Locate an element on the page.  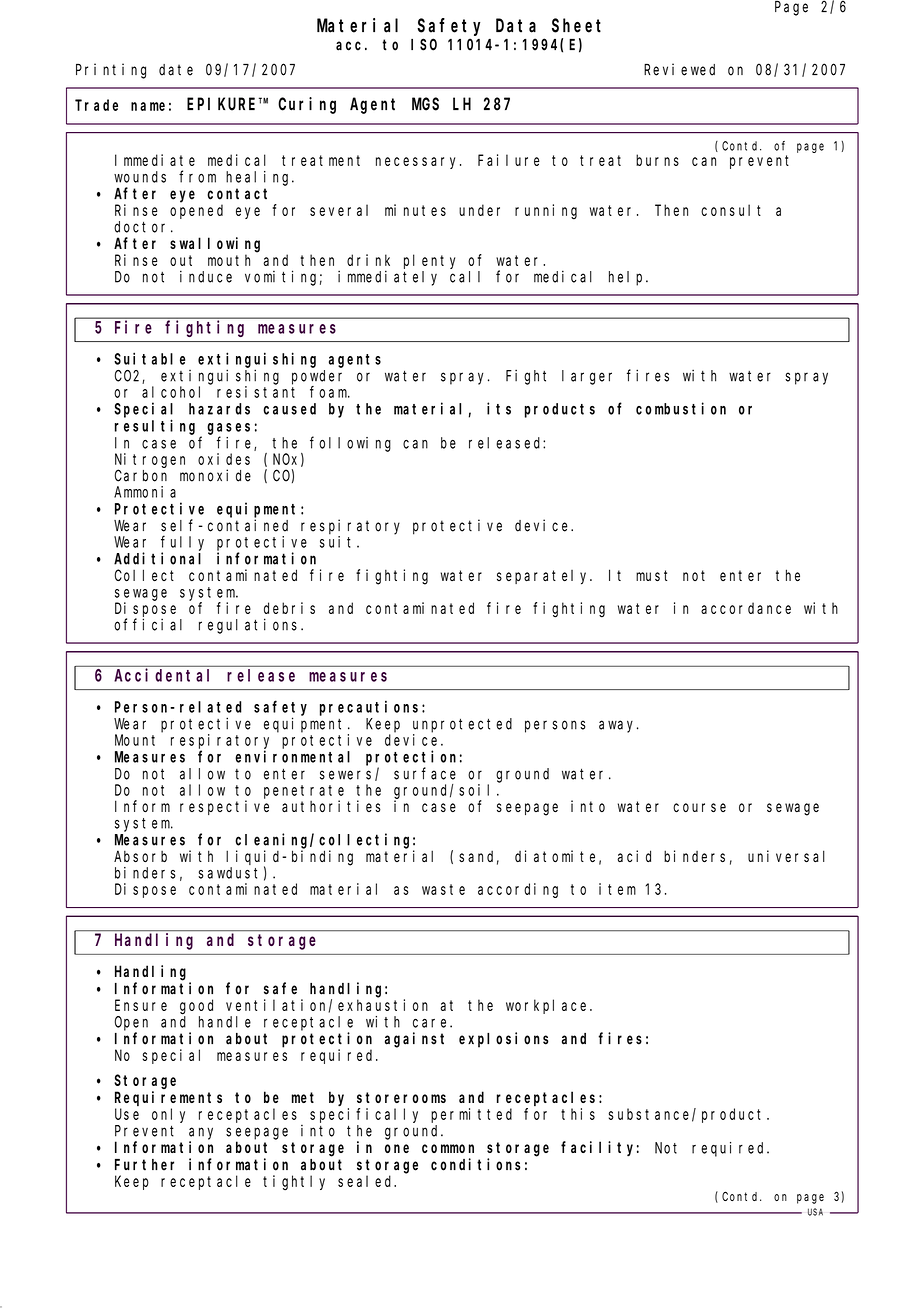
Requirements is located at coordinates (168, 1098).
